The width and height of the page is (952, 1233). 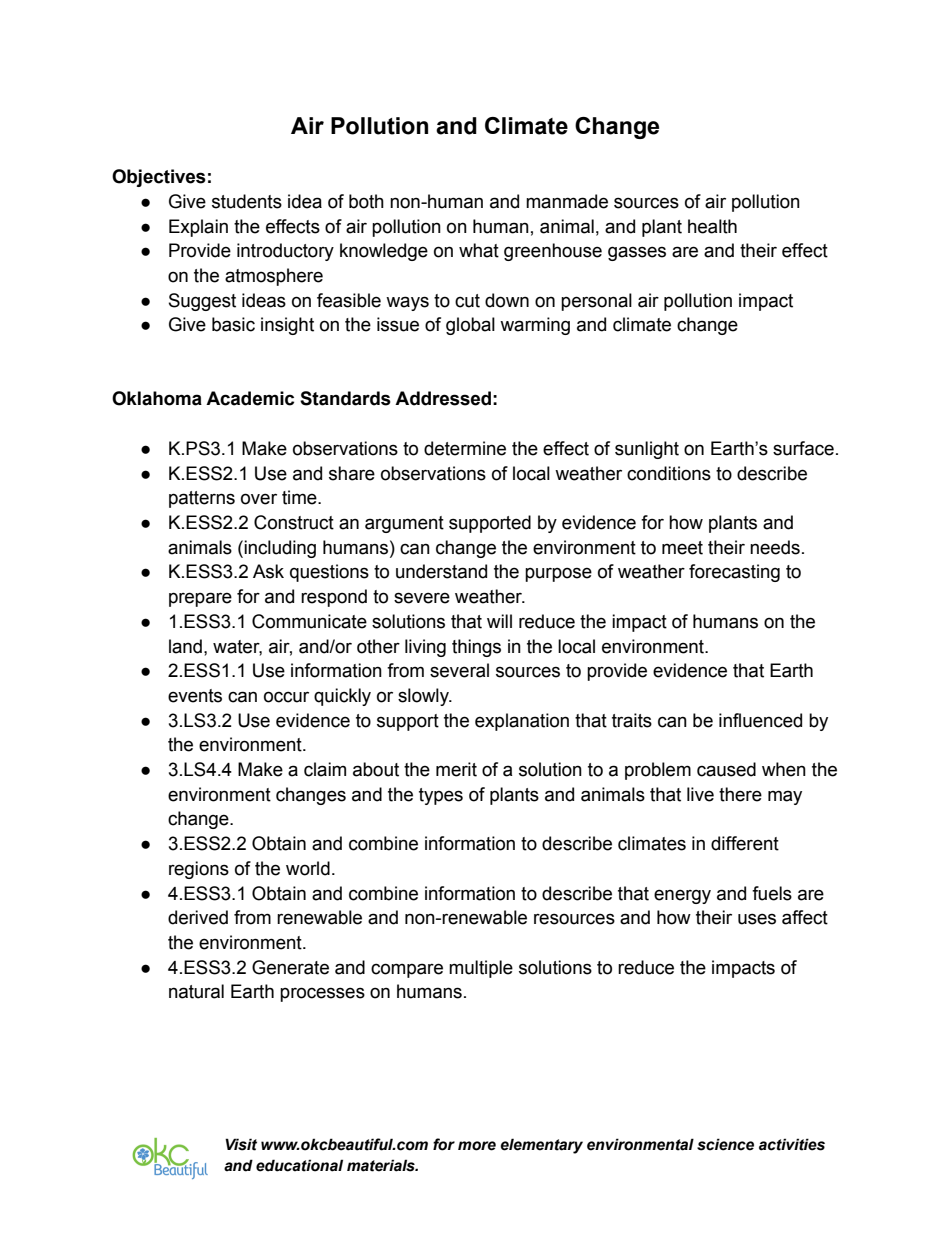 I want to click on argument, so click(x=404, y=524).
